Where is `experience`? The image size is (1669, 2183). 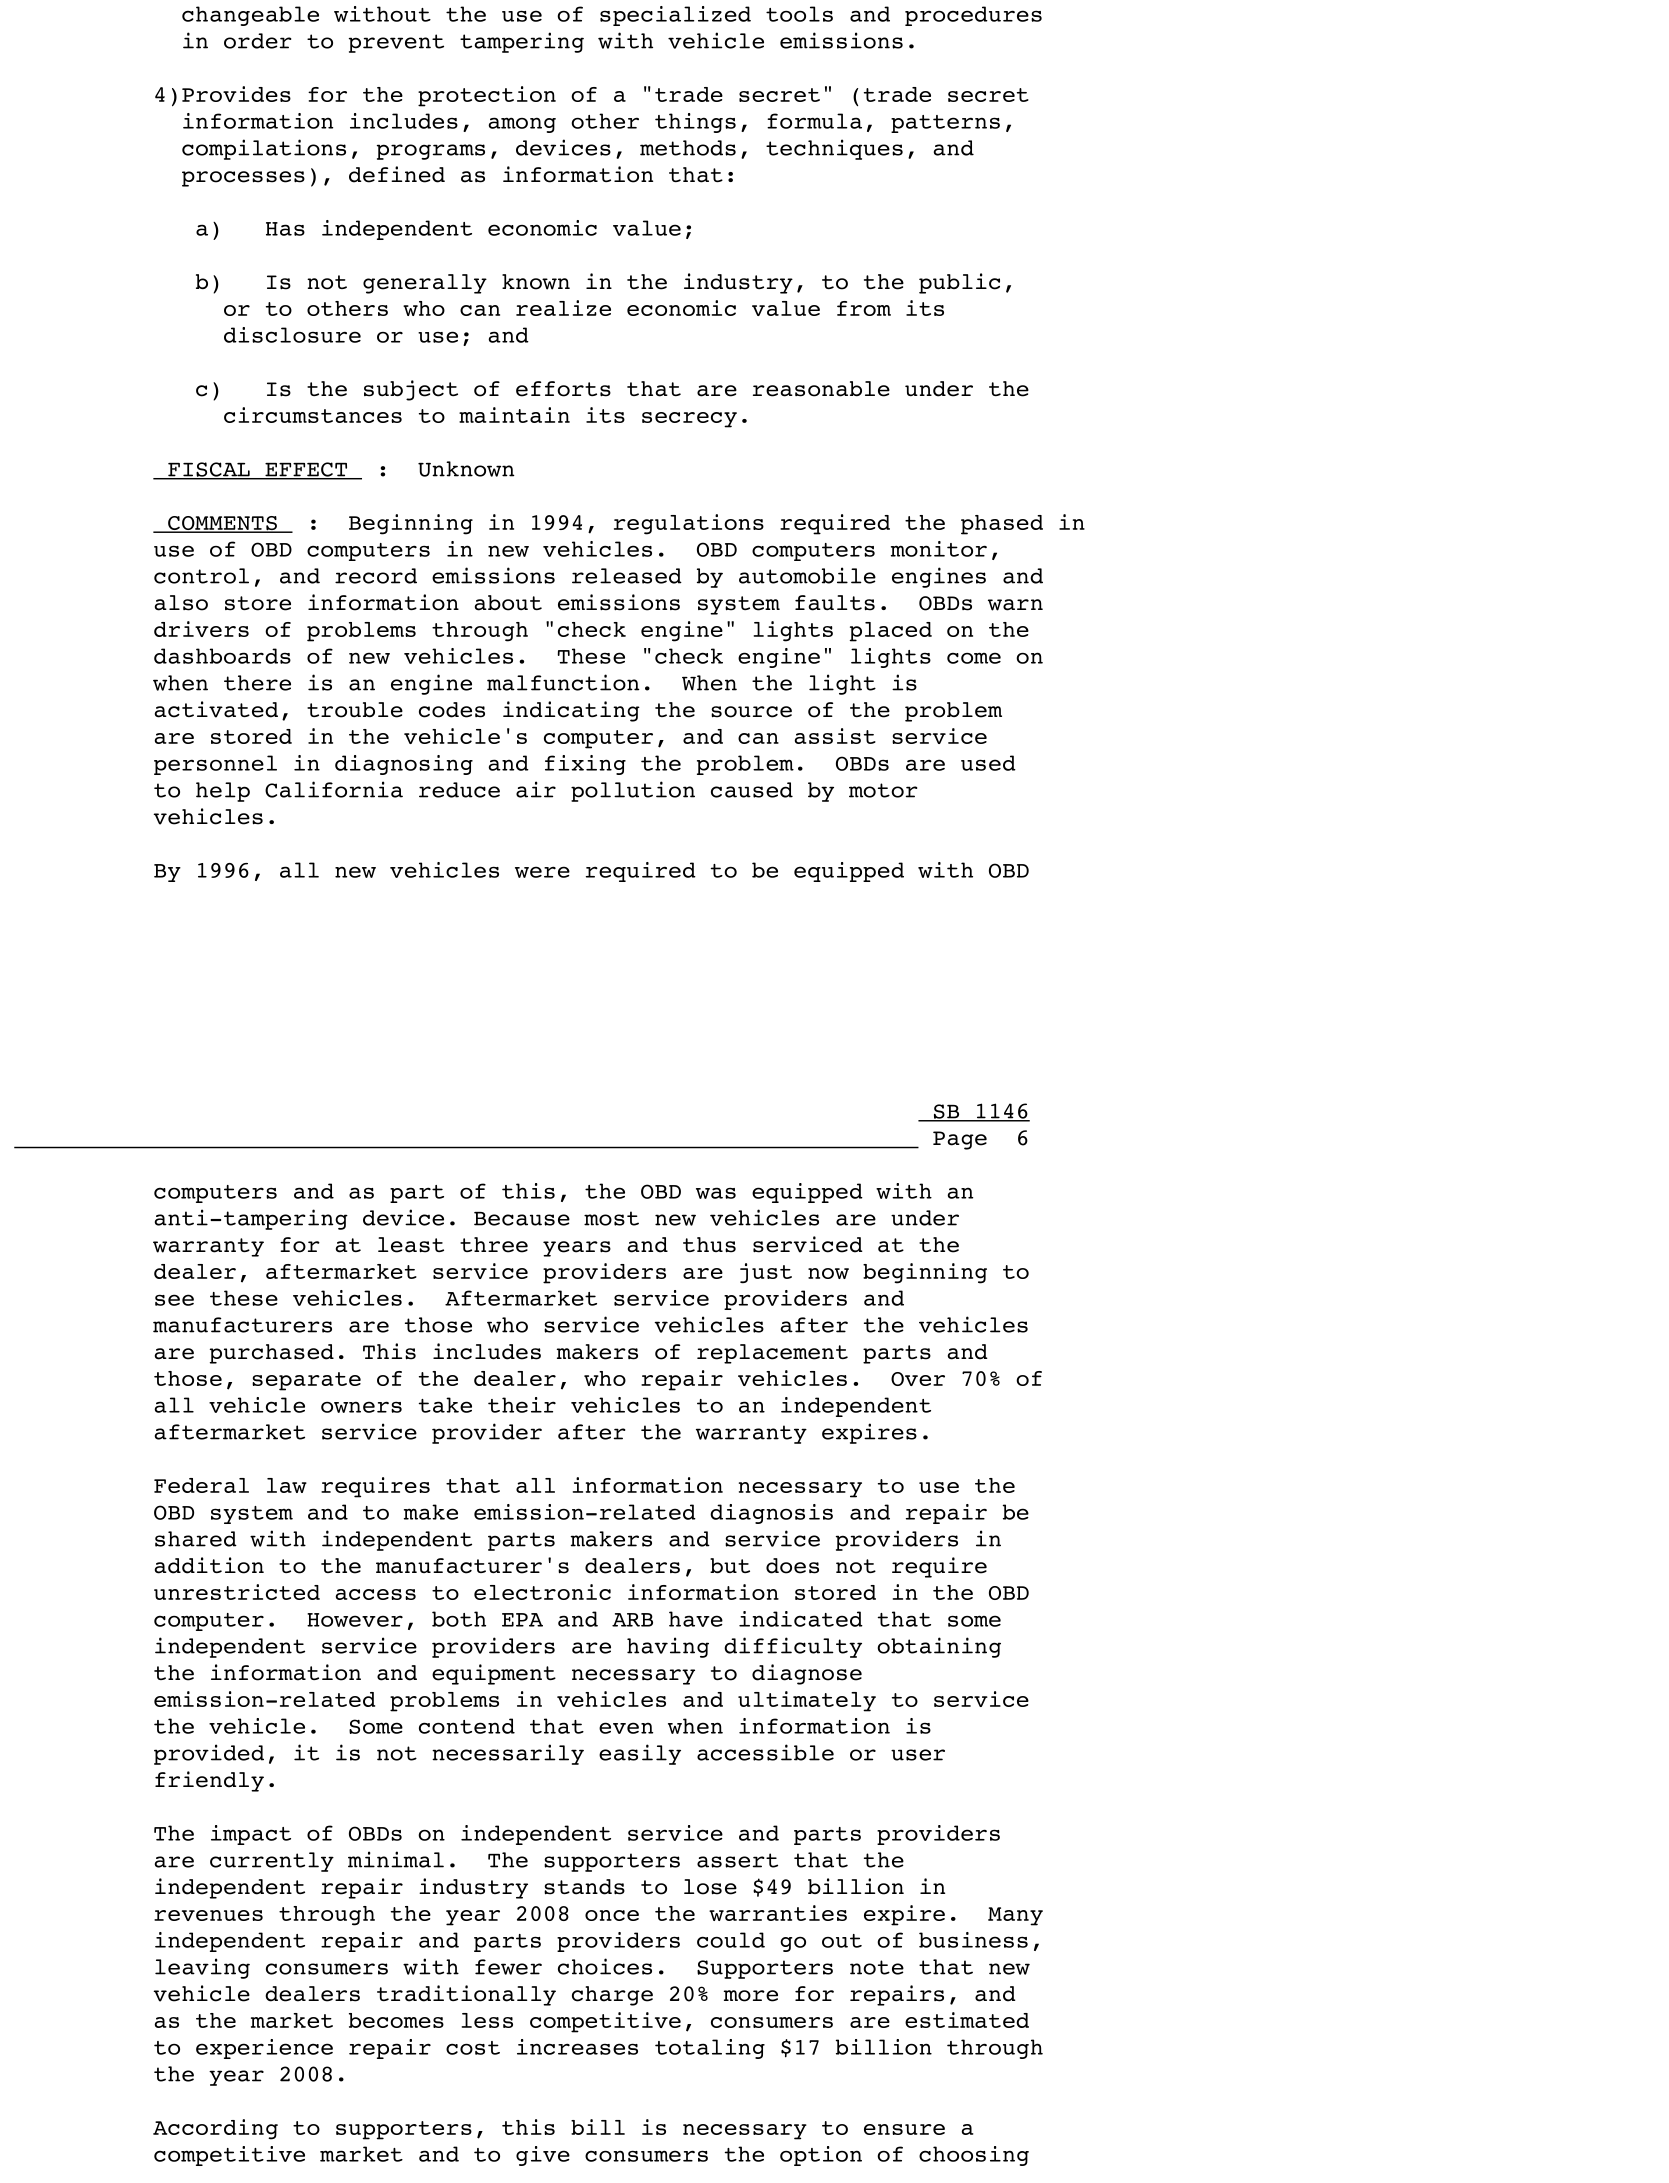 experience is located at coordinates (264, 2049).
